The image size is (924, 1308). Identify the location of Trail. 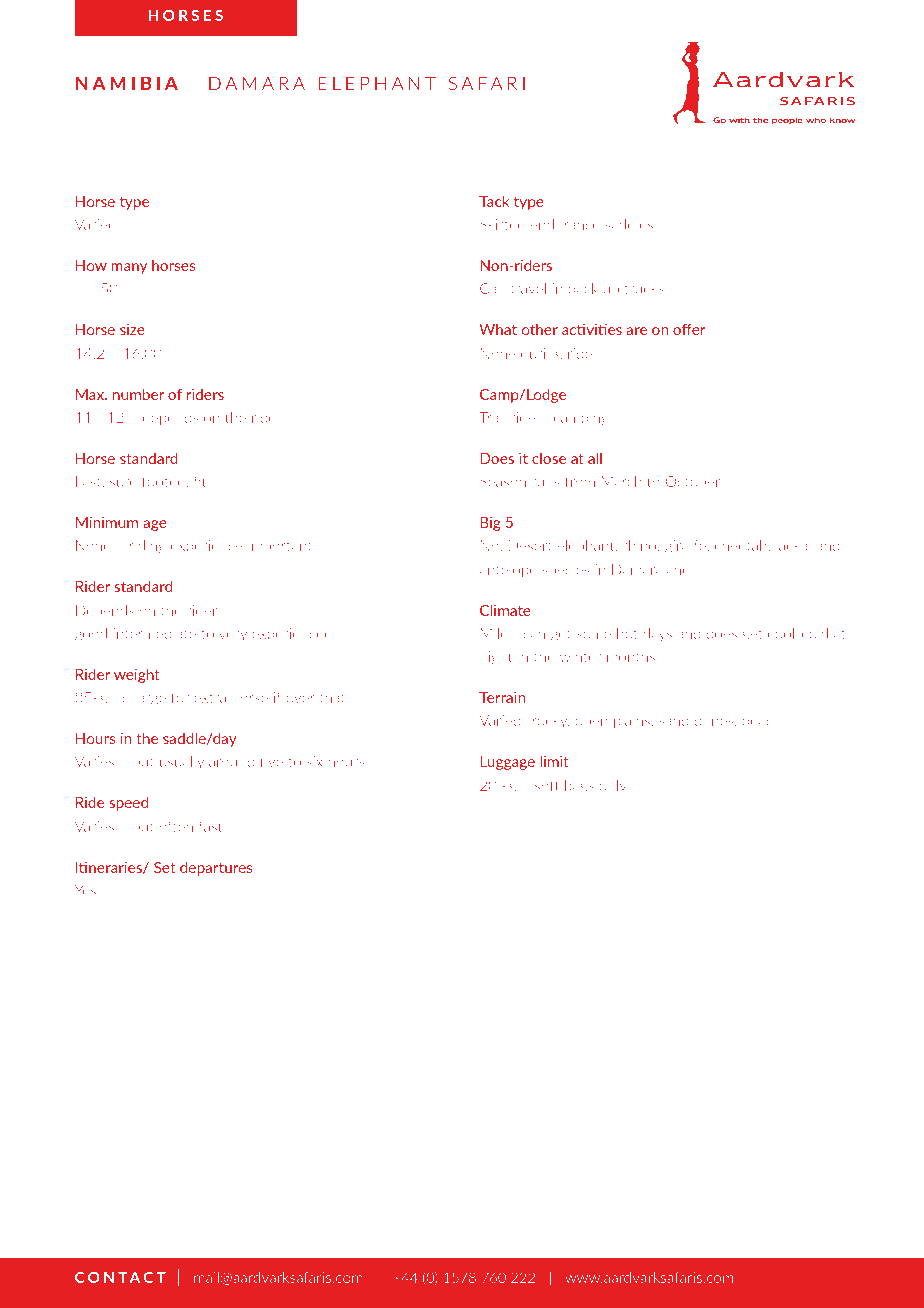
(492, 417).
